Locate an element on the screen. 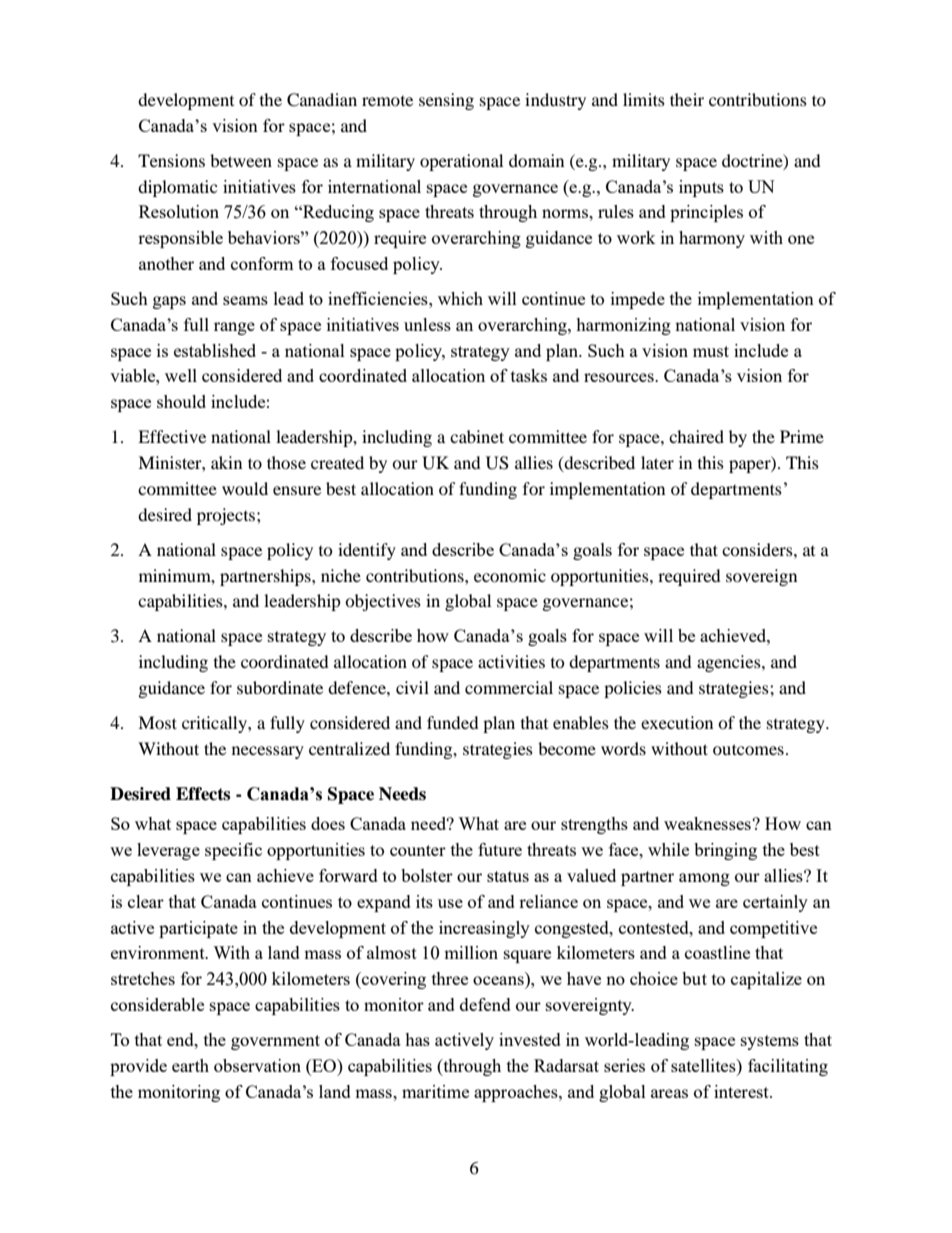  funded is located at coordinates (453, 722).
